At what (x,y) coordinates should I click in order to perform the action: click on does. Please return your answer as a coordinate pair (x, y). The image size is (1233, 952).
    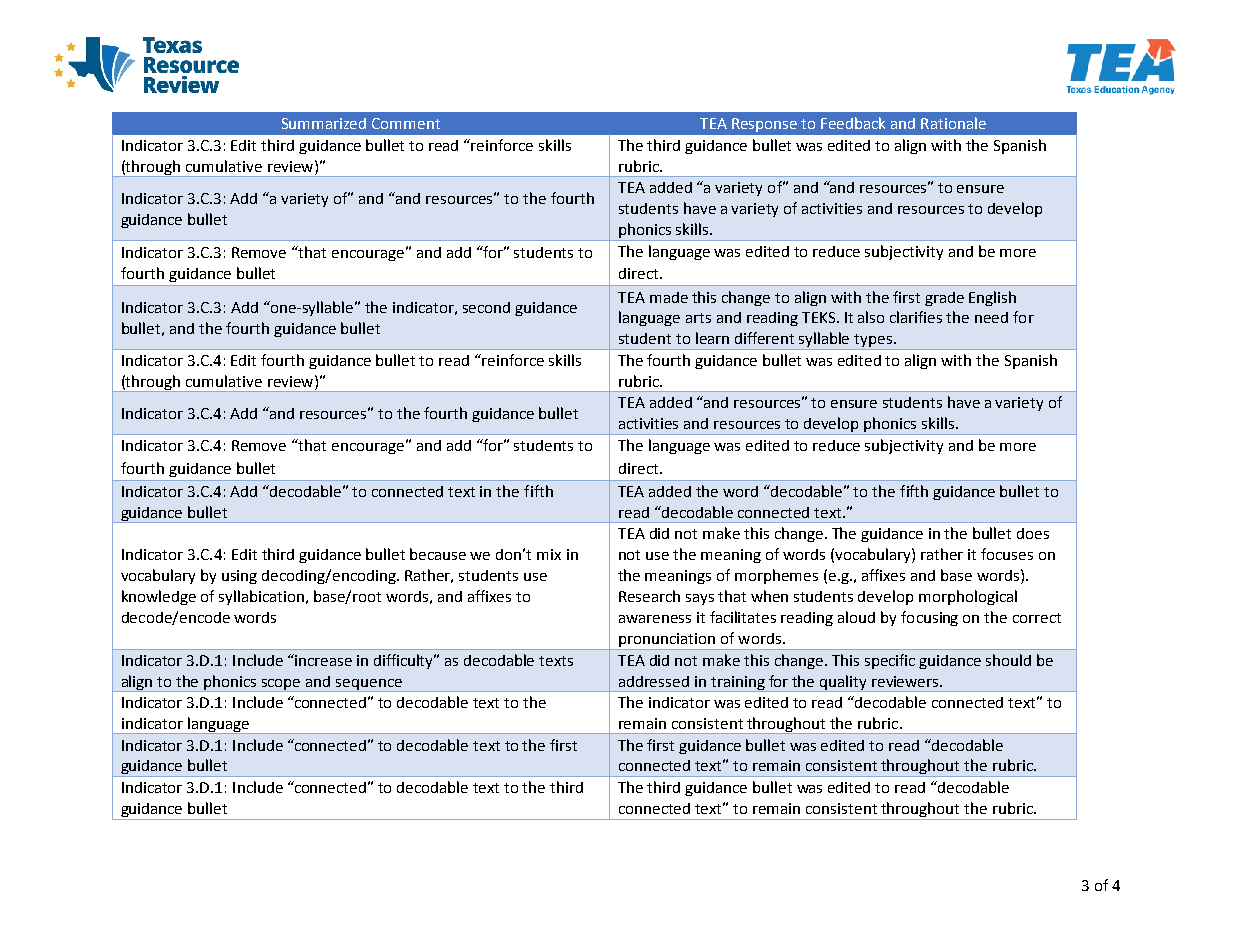
    Looking at the image, I should click on (1033, 533).
